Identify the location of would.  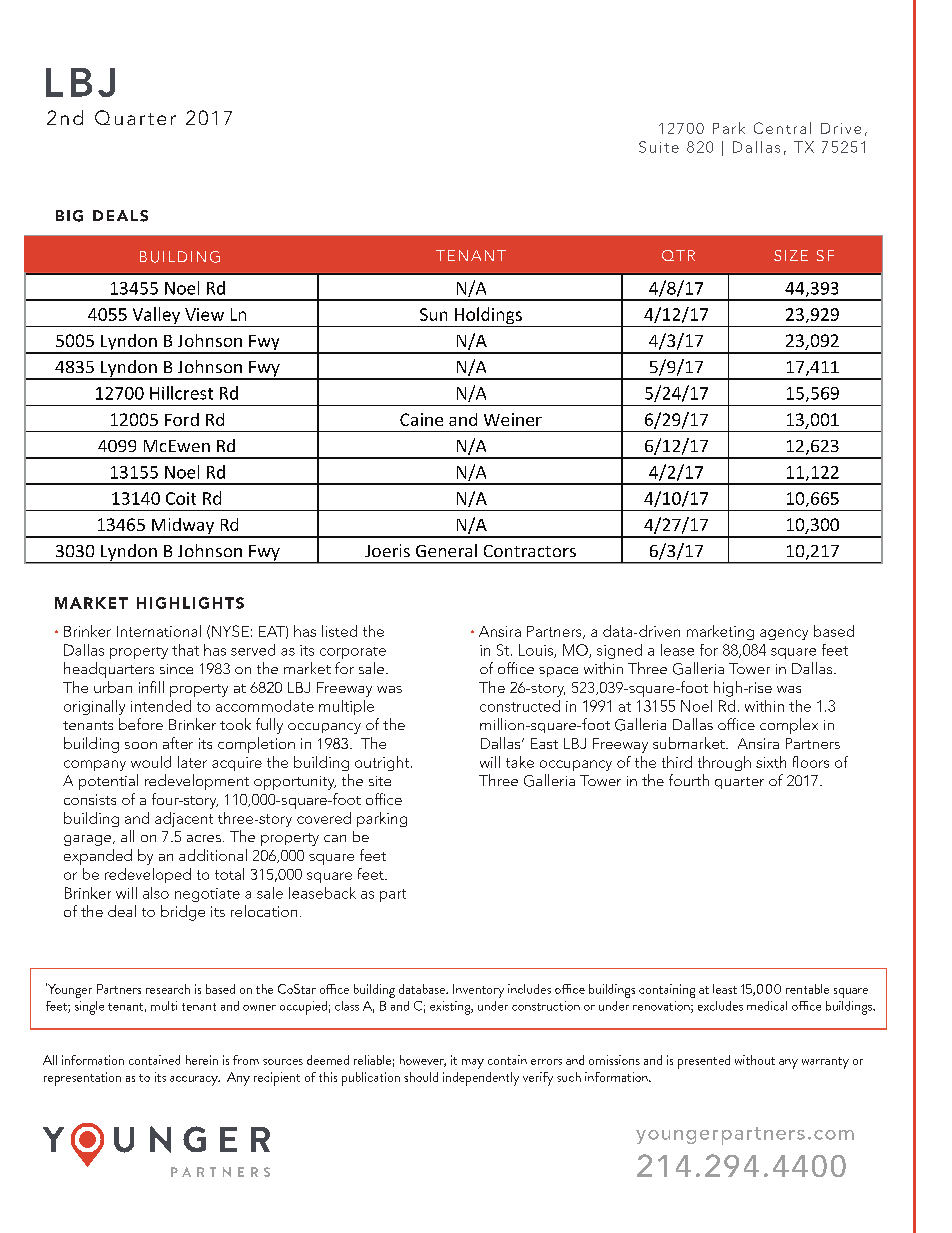
(151, 762).
